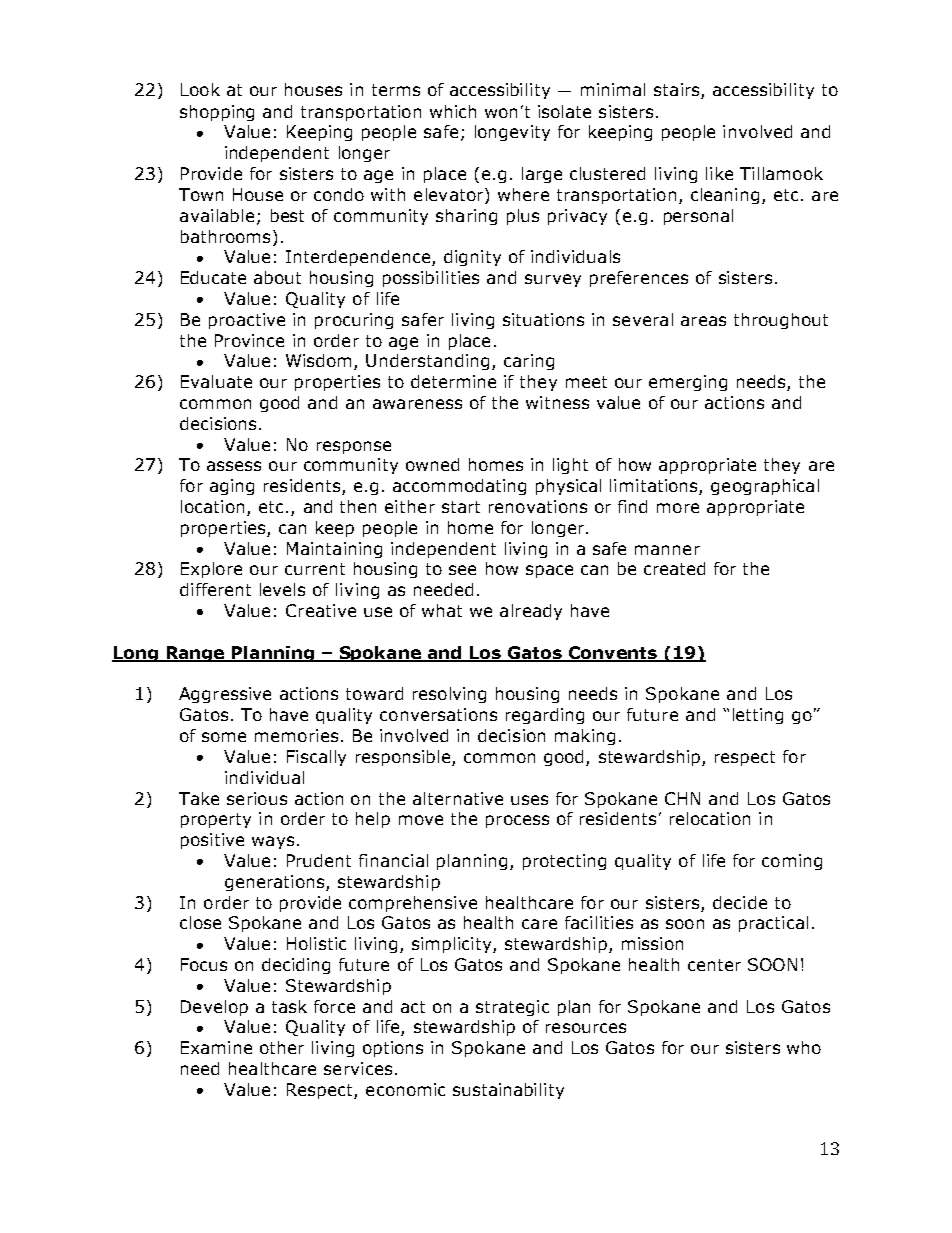 This screenshot has width=952, height=1233. I want to click on stairs, so click(678, 91).
